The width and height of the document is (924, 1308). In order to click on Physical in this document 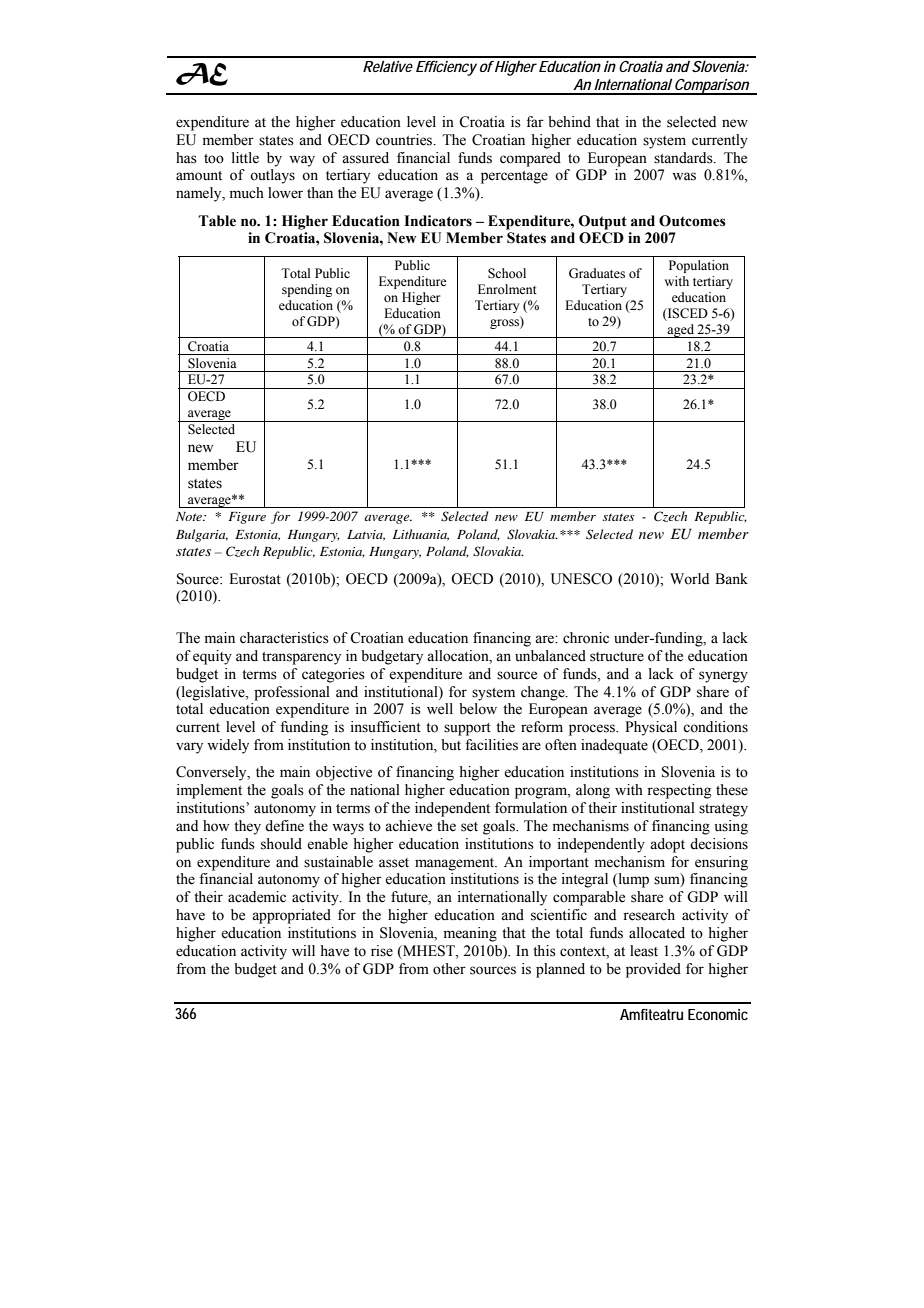, I will do `click(651, 728)`.
